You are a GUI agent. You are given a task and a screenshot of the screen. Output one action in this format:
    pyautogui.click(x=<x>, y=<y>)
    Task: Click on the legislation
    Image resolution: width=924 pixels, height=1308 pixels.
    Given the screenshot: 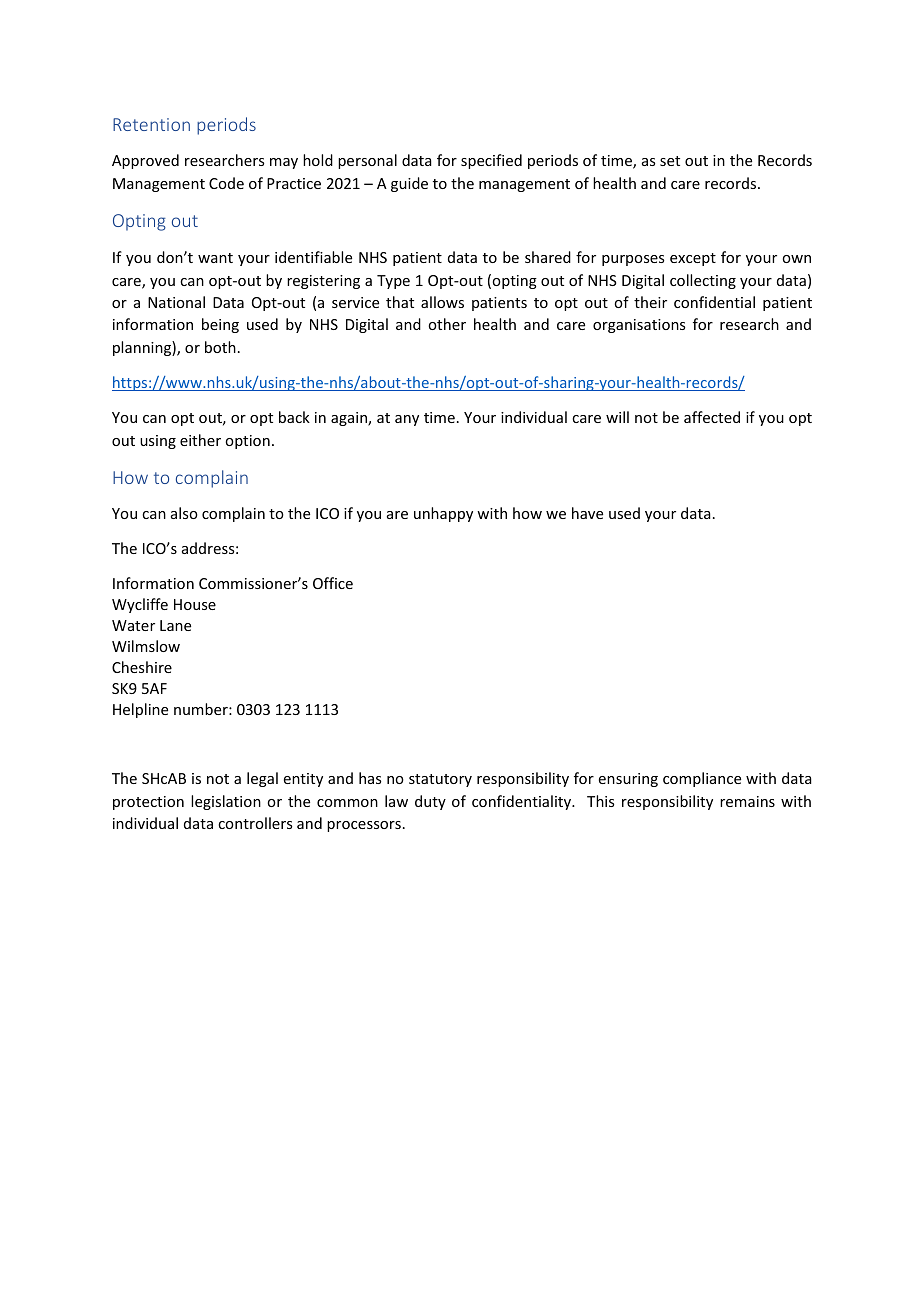 What is the action you would take?
    pyautogui.click(x=226, y=802)
